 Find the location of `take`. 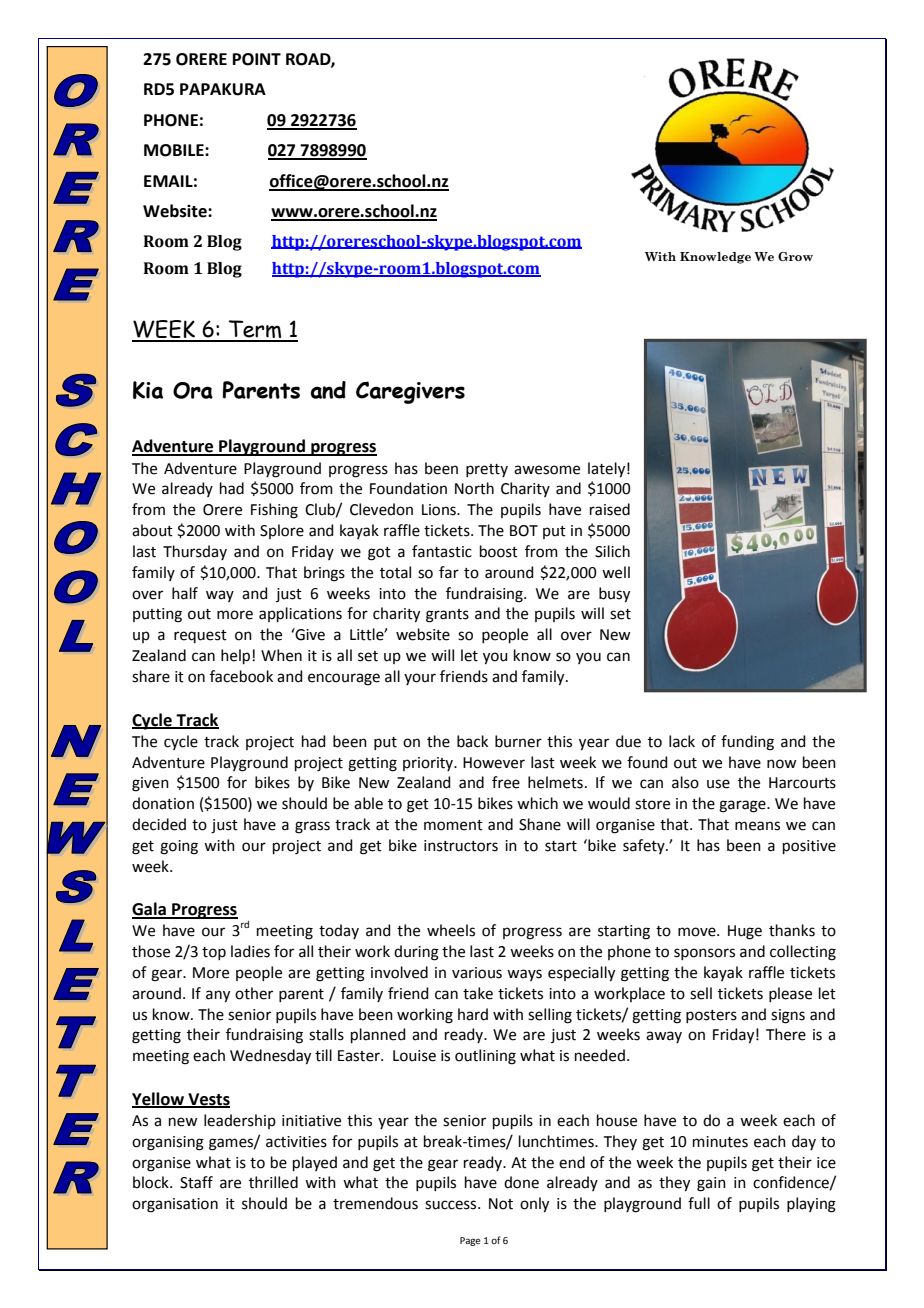

take is located at coordinates (478, 993).
